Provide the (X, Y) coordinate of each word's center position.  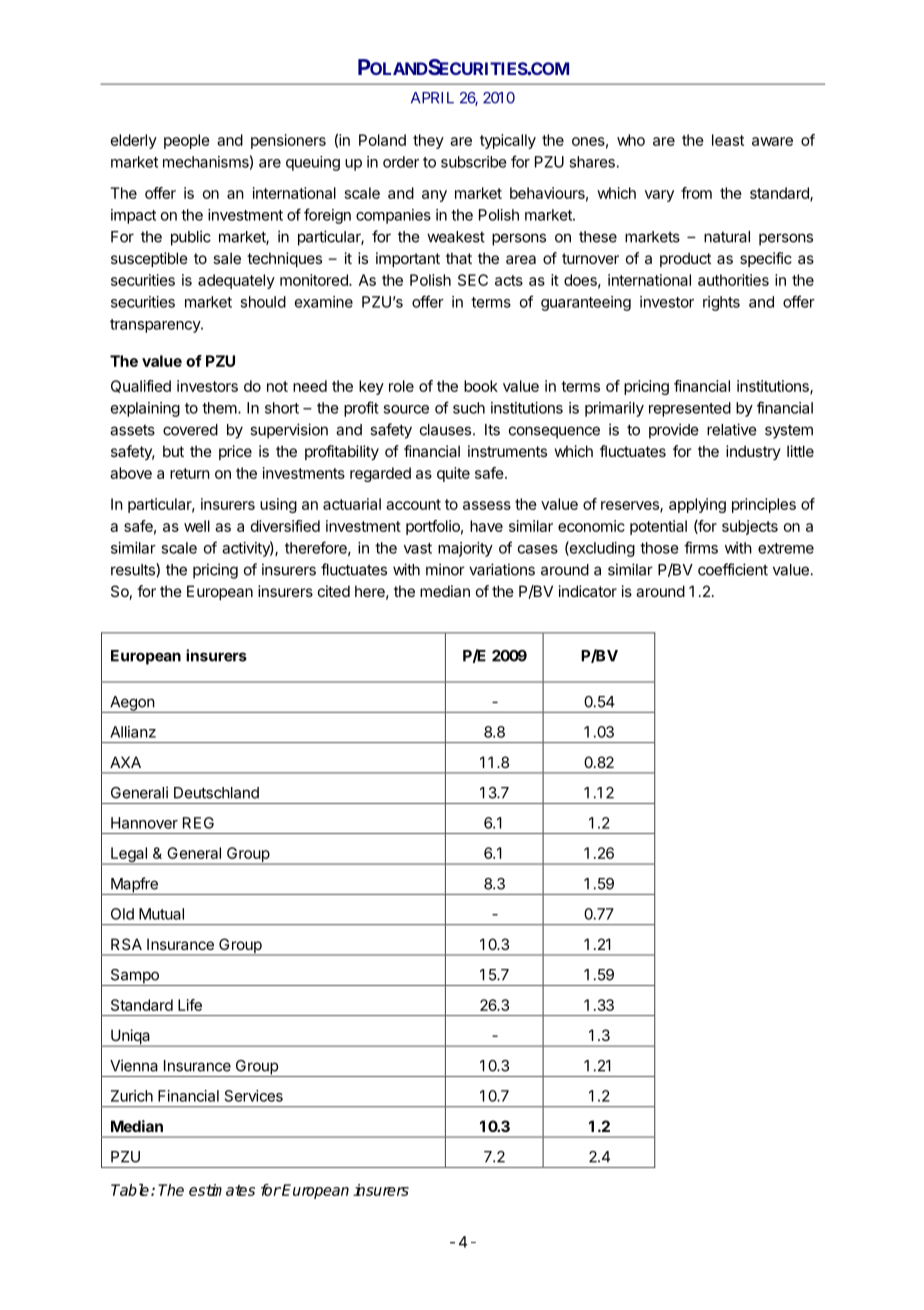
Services (254, 1096)
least (728, 140)
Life (190, 1005)
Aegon (132, 704)
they (428, 141)
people (187, 141)
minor (445, 569)
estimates (222, 1190)
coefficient (733, 569)
